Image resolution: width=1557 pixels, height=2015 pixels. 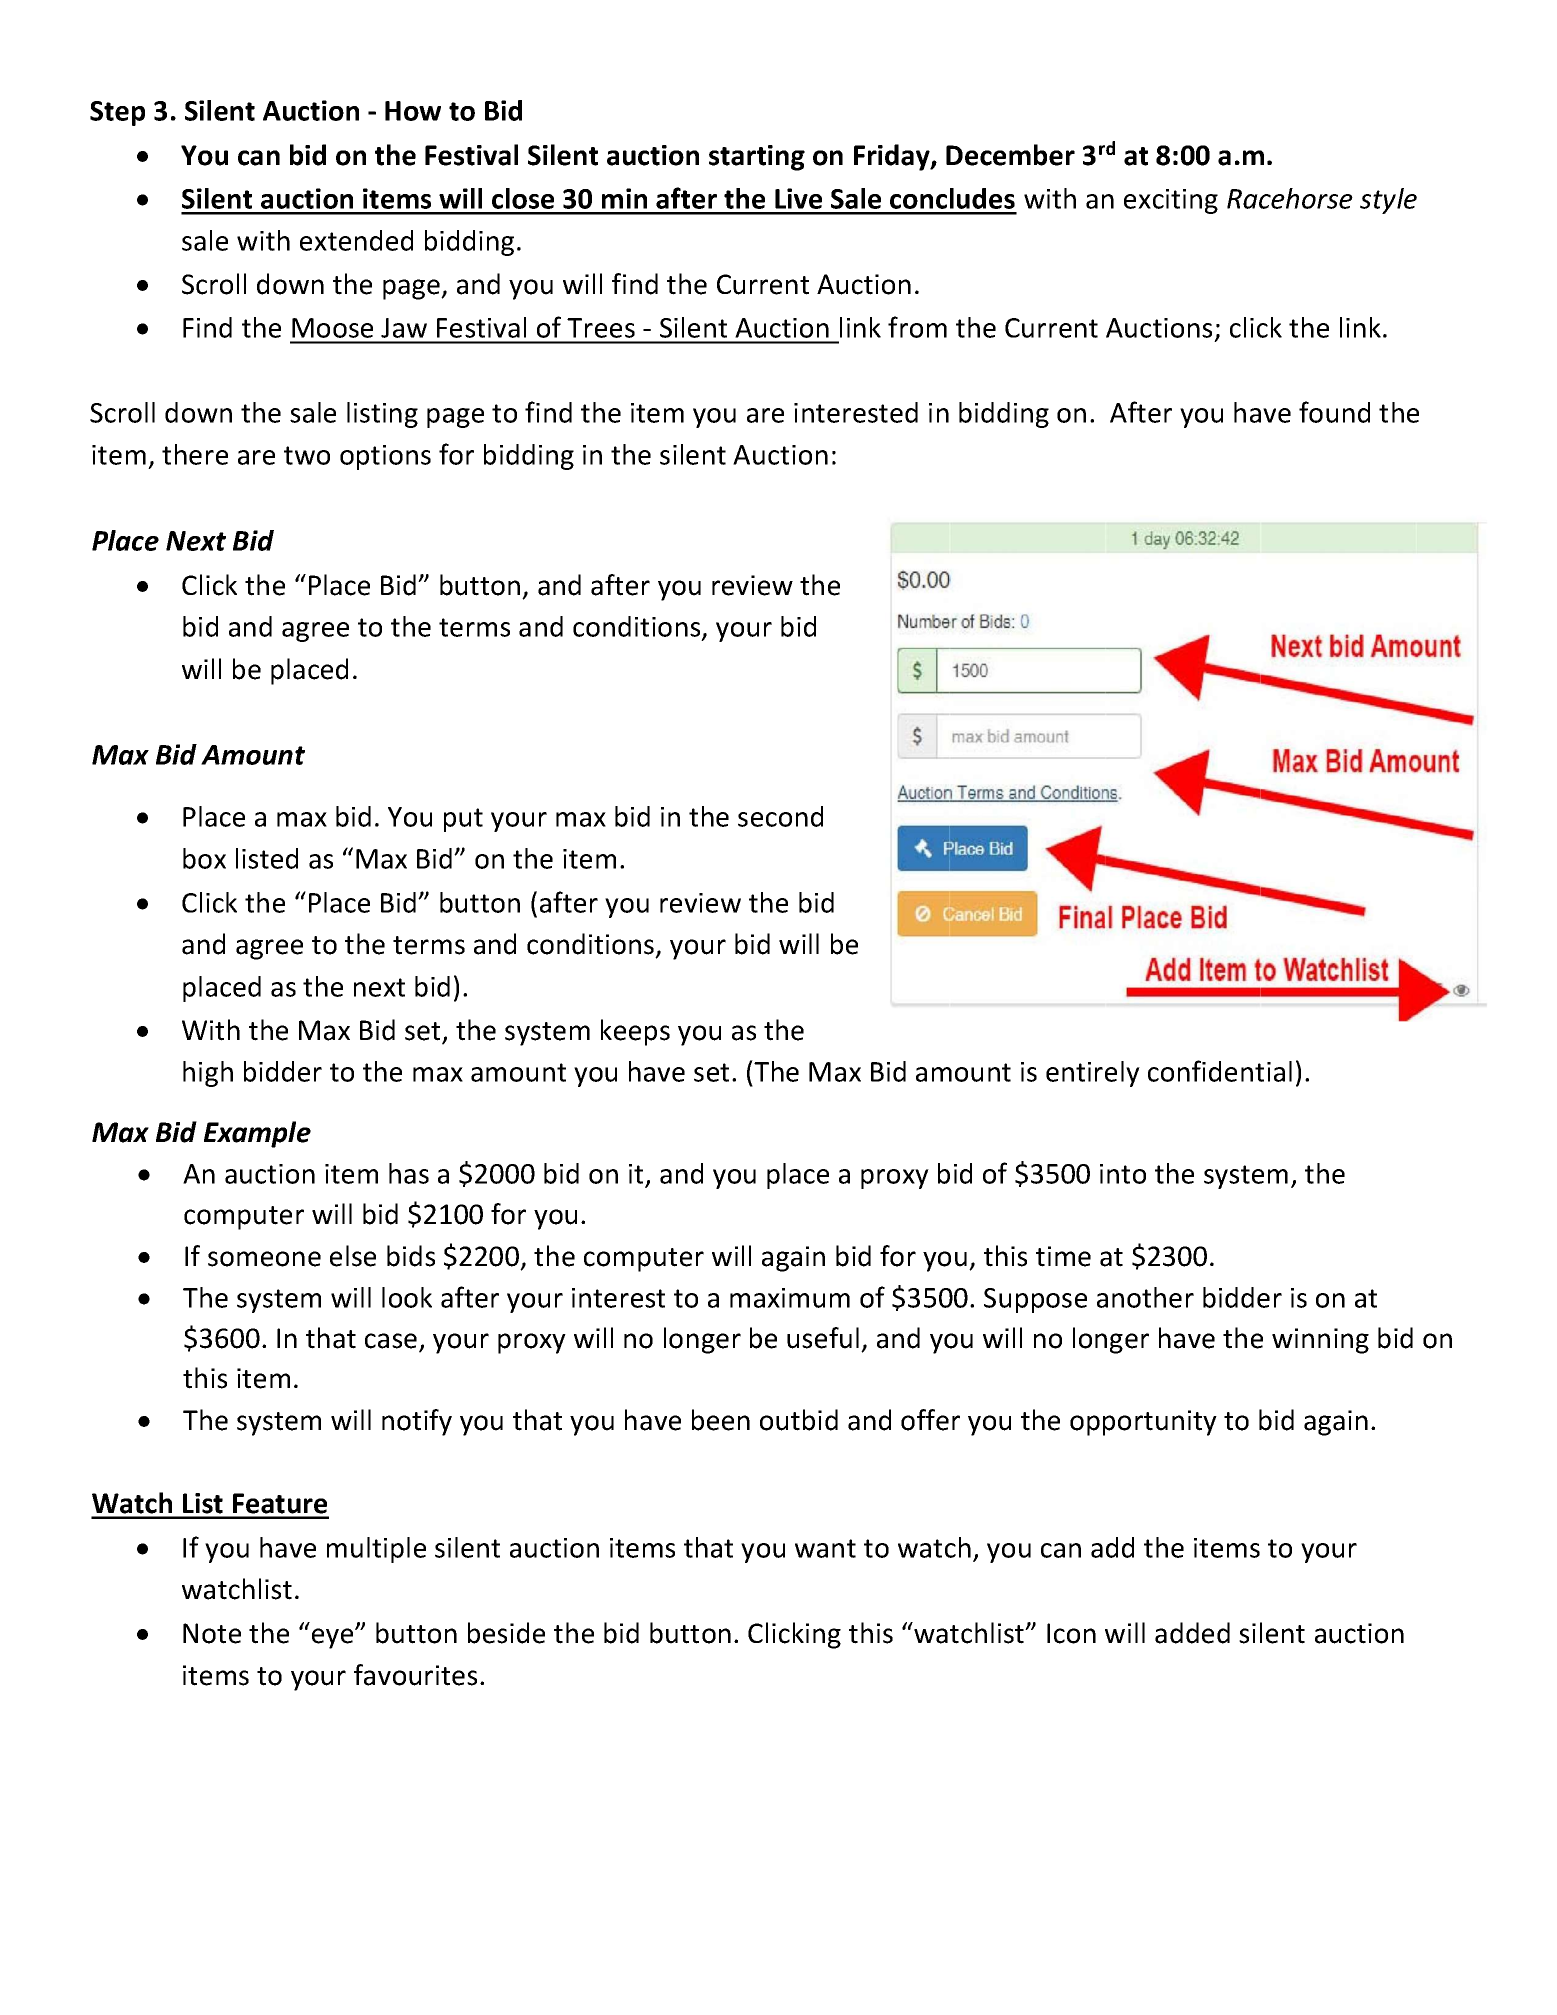 What do you see at coordinates (1290, 198) in the image?
I see `Racehorse` at bounding box center [1290, 198].
